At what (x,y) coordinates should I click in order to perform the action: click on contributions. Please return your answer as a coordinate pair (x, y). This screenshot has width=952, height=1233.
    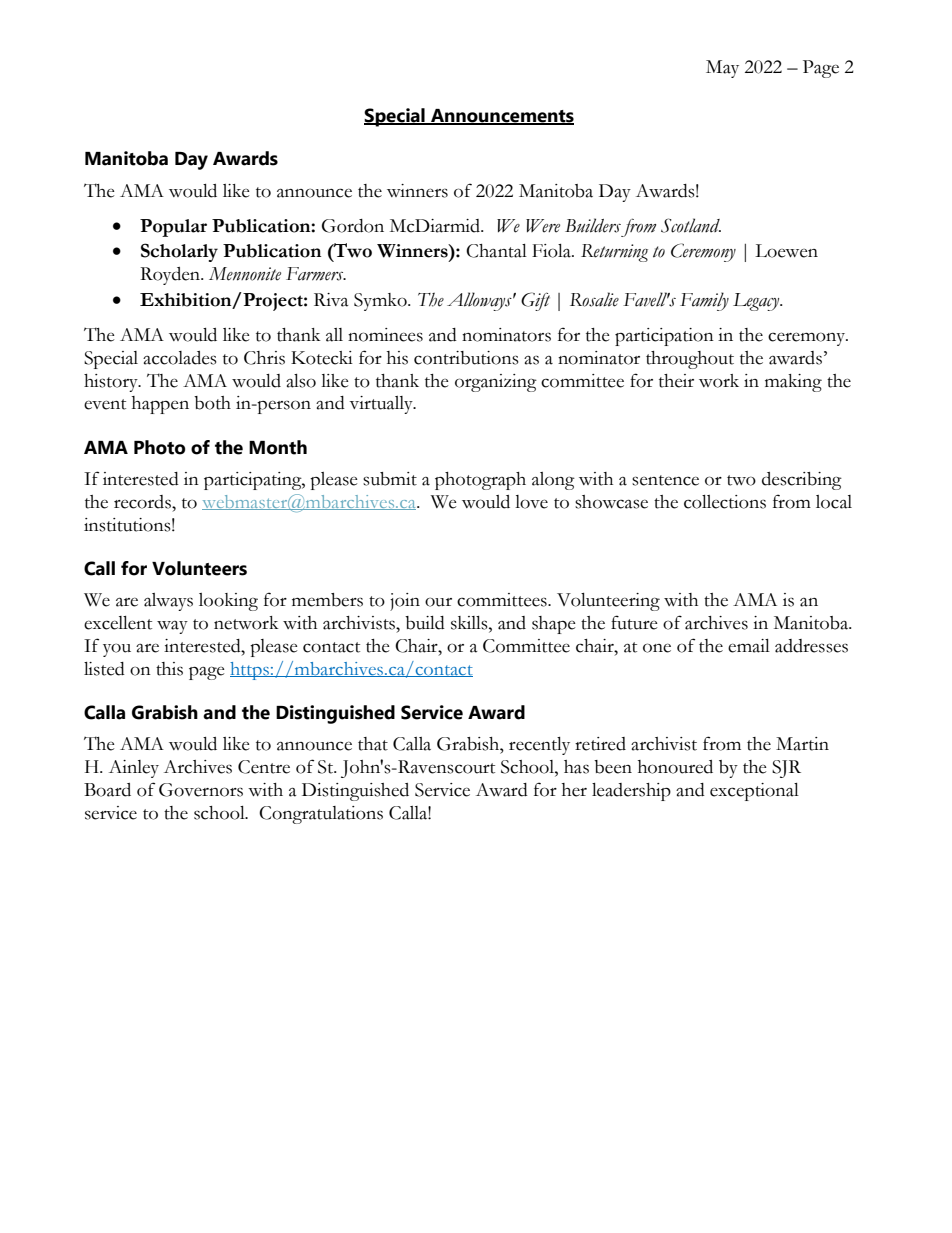
    Looking at the image, I should click on (466, 358).
